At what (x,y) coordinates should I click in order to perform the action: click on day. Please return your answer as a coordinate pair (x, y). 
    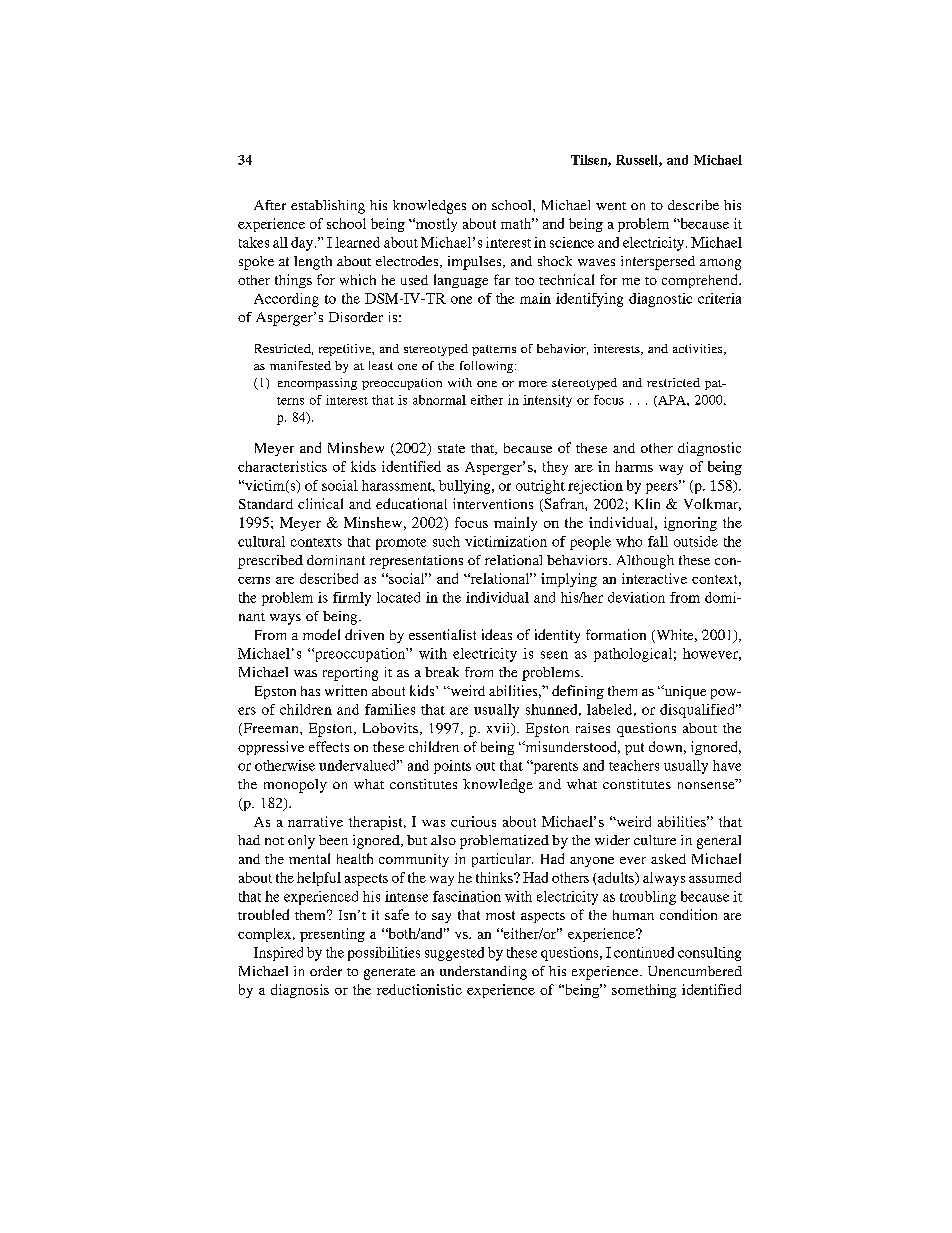
    Looking at the image, I should click on (303, 244).
